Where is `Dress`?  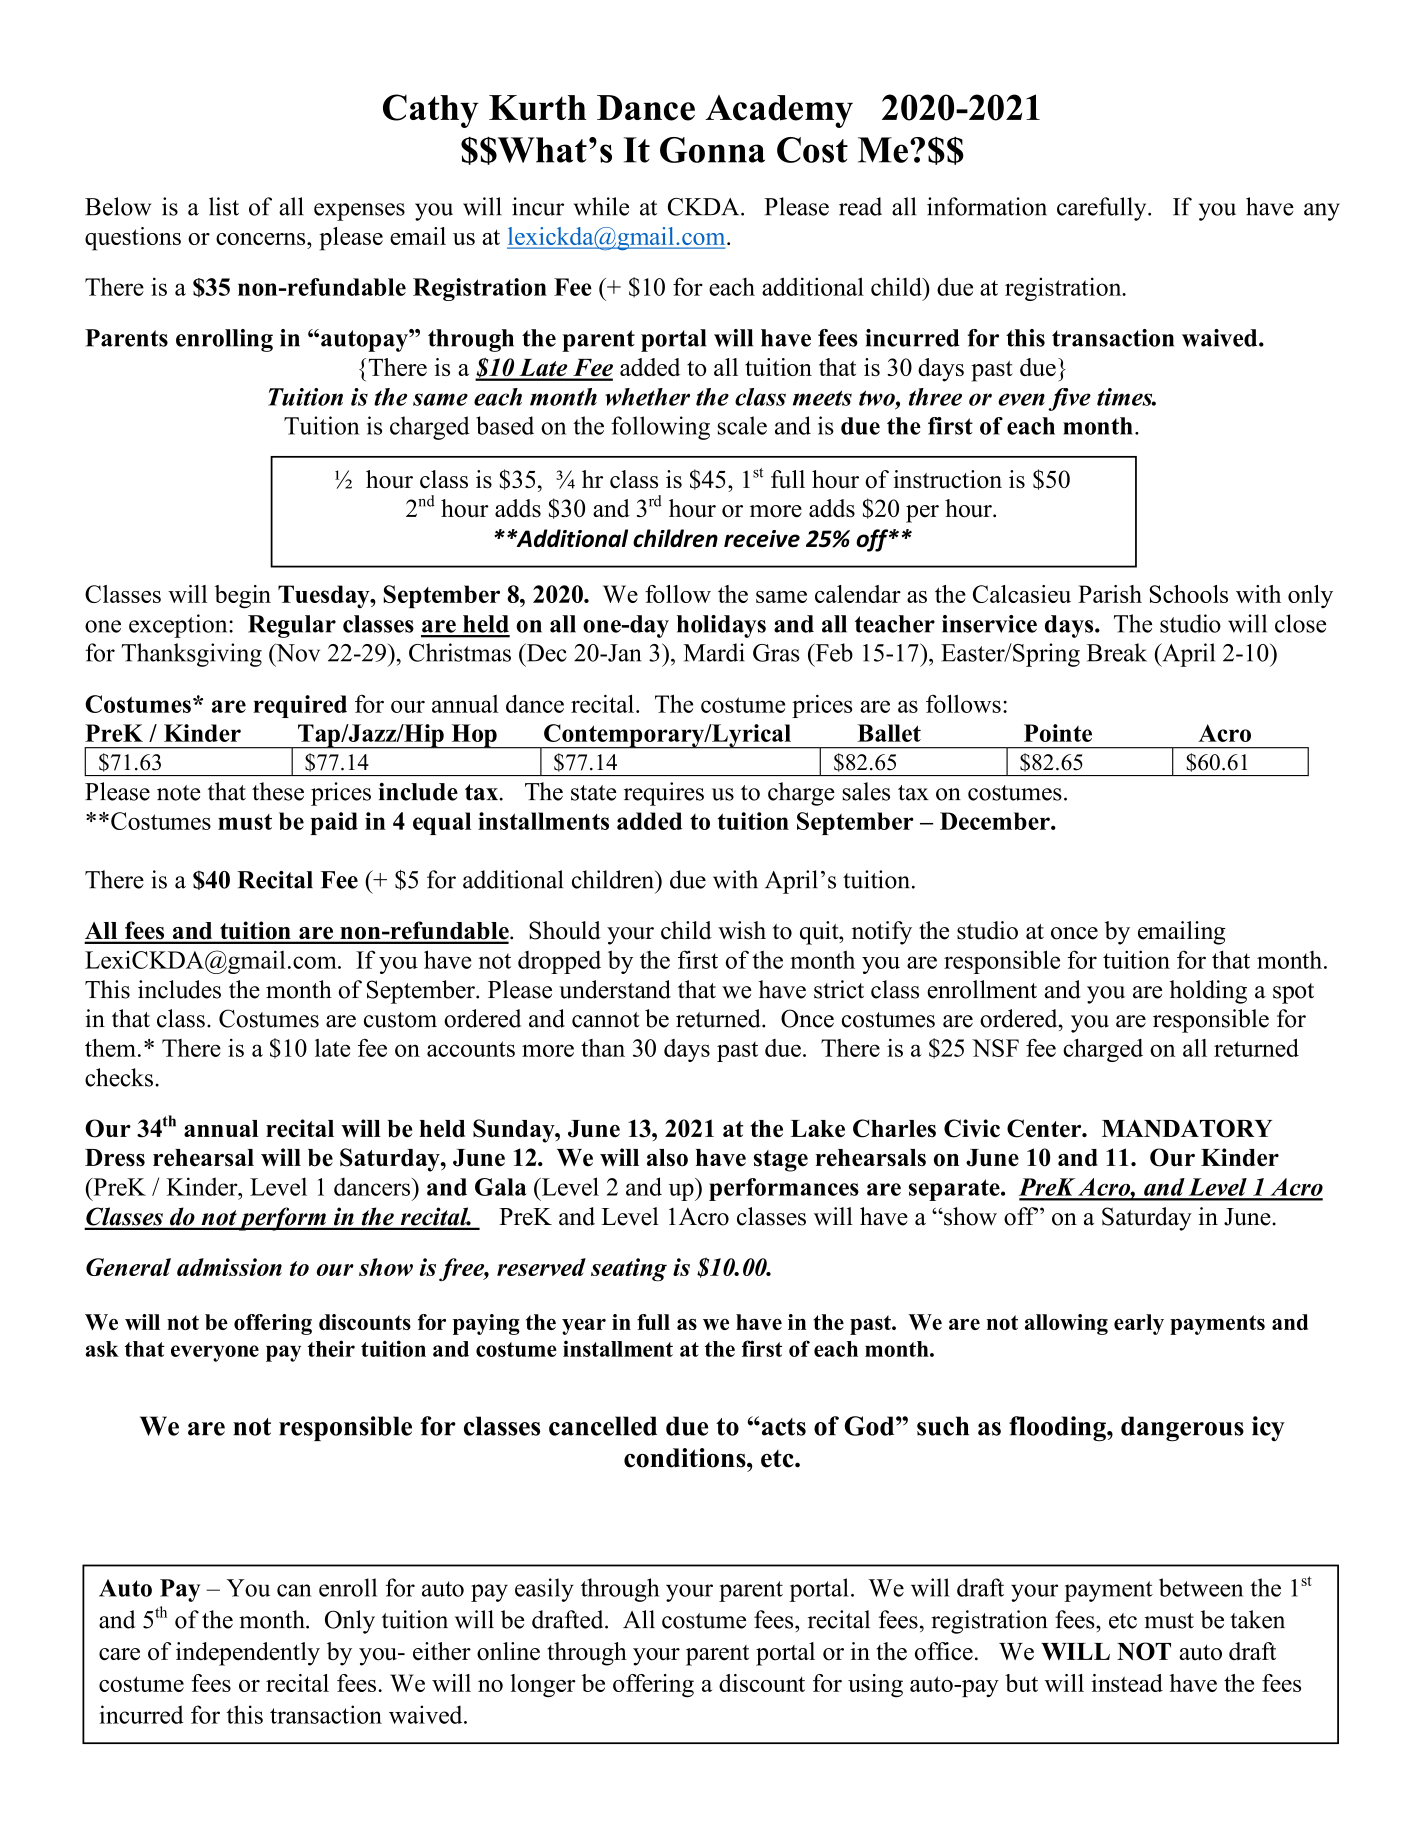
Dress is located at coordinates (115, 1158).
